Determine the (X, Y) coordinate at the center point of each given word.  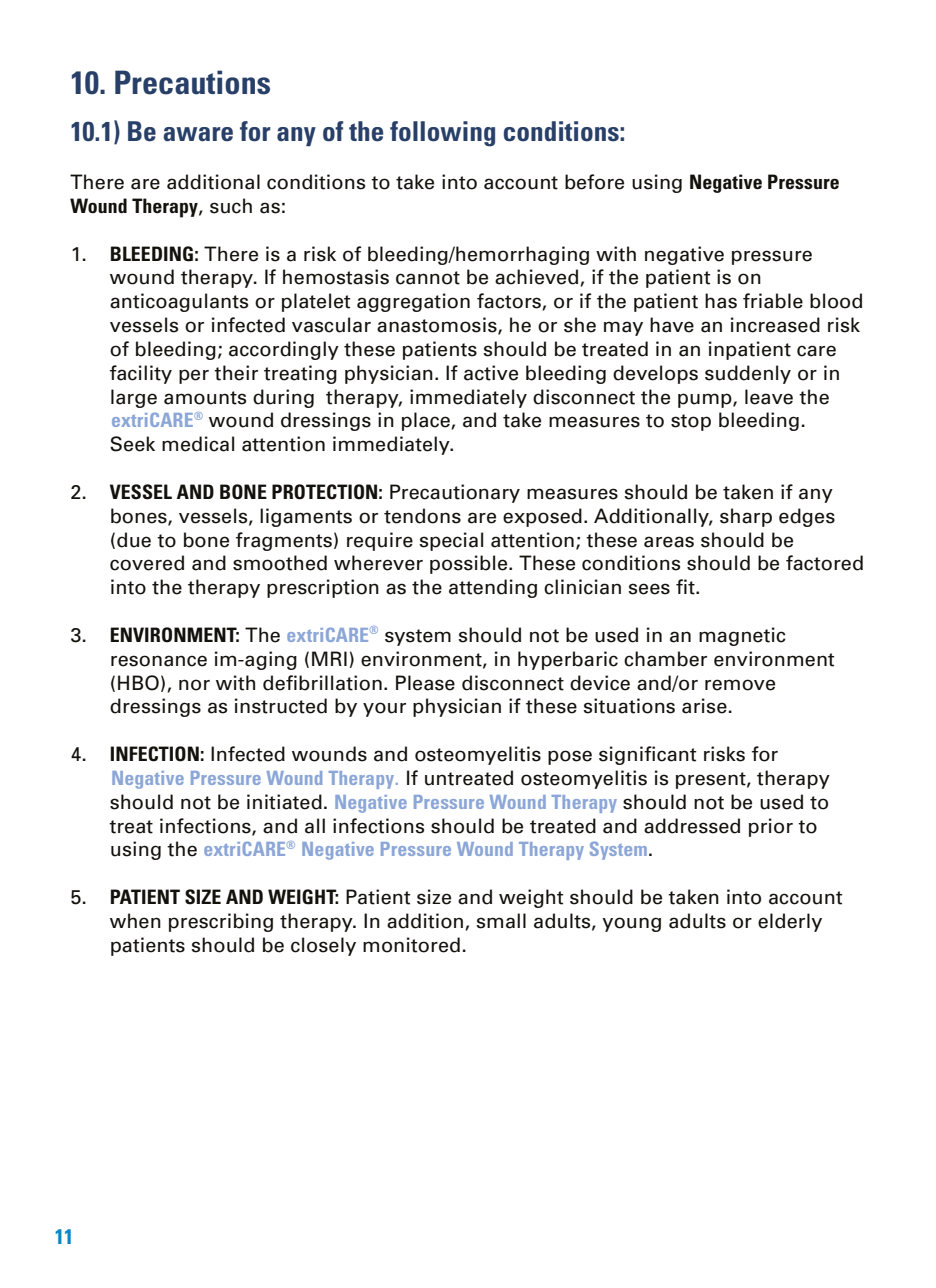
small (501, 921)
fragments (284, 541)
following (442, 134)
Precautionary (455, 493)
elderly (790, 922)
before (594, 182)
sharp (746, 517)
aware (198, 134)
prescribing (221, 922)
